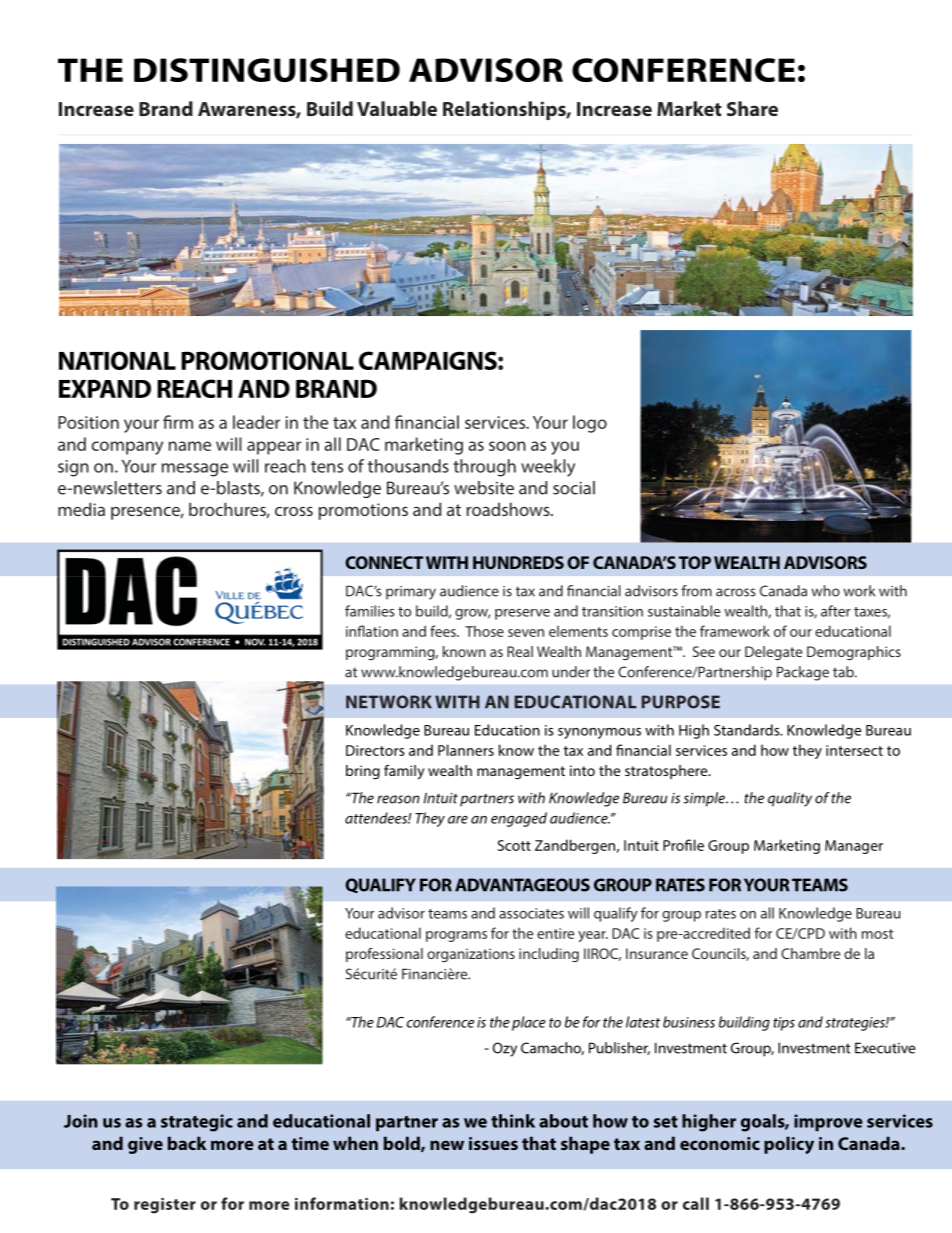 The image size is (952, 1233). I want to click on logo, so click(590, 424).
